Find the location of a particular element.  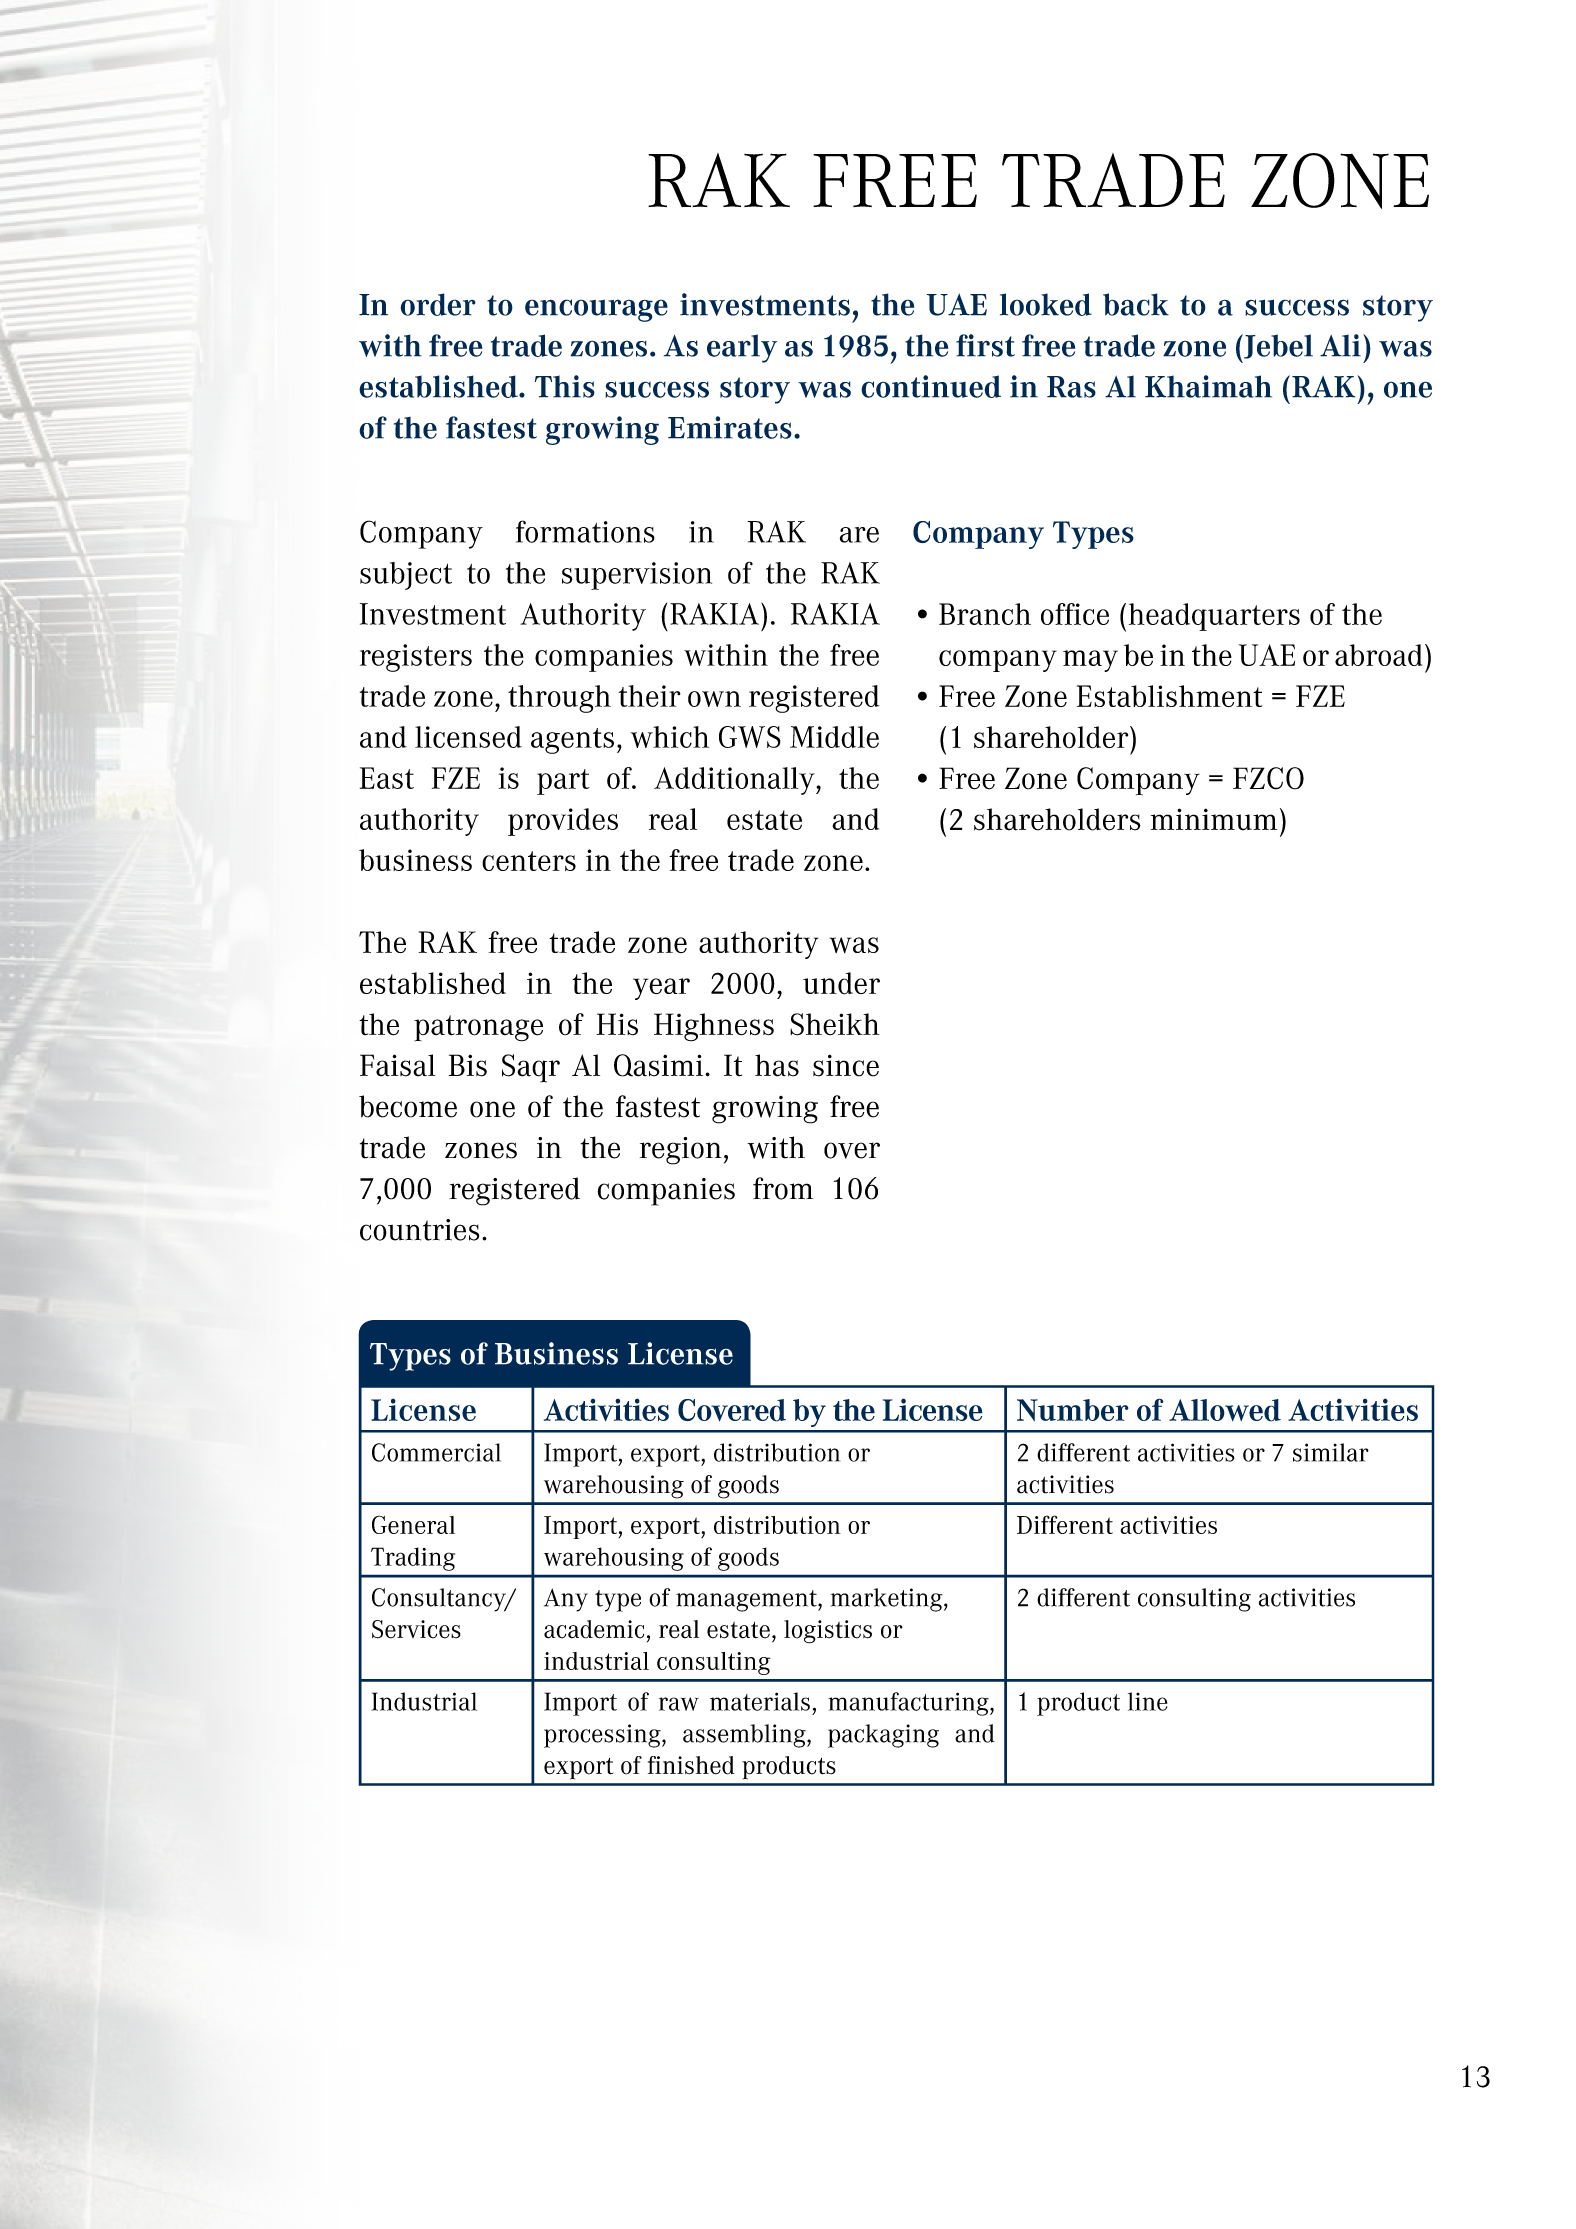

continued is located at coordinates (931, 386).
